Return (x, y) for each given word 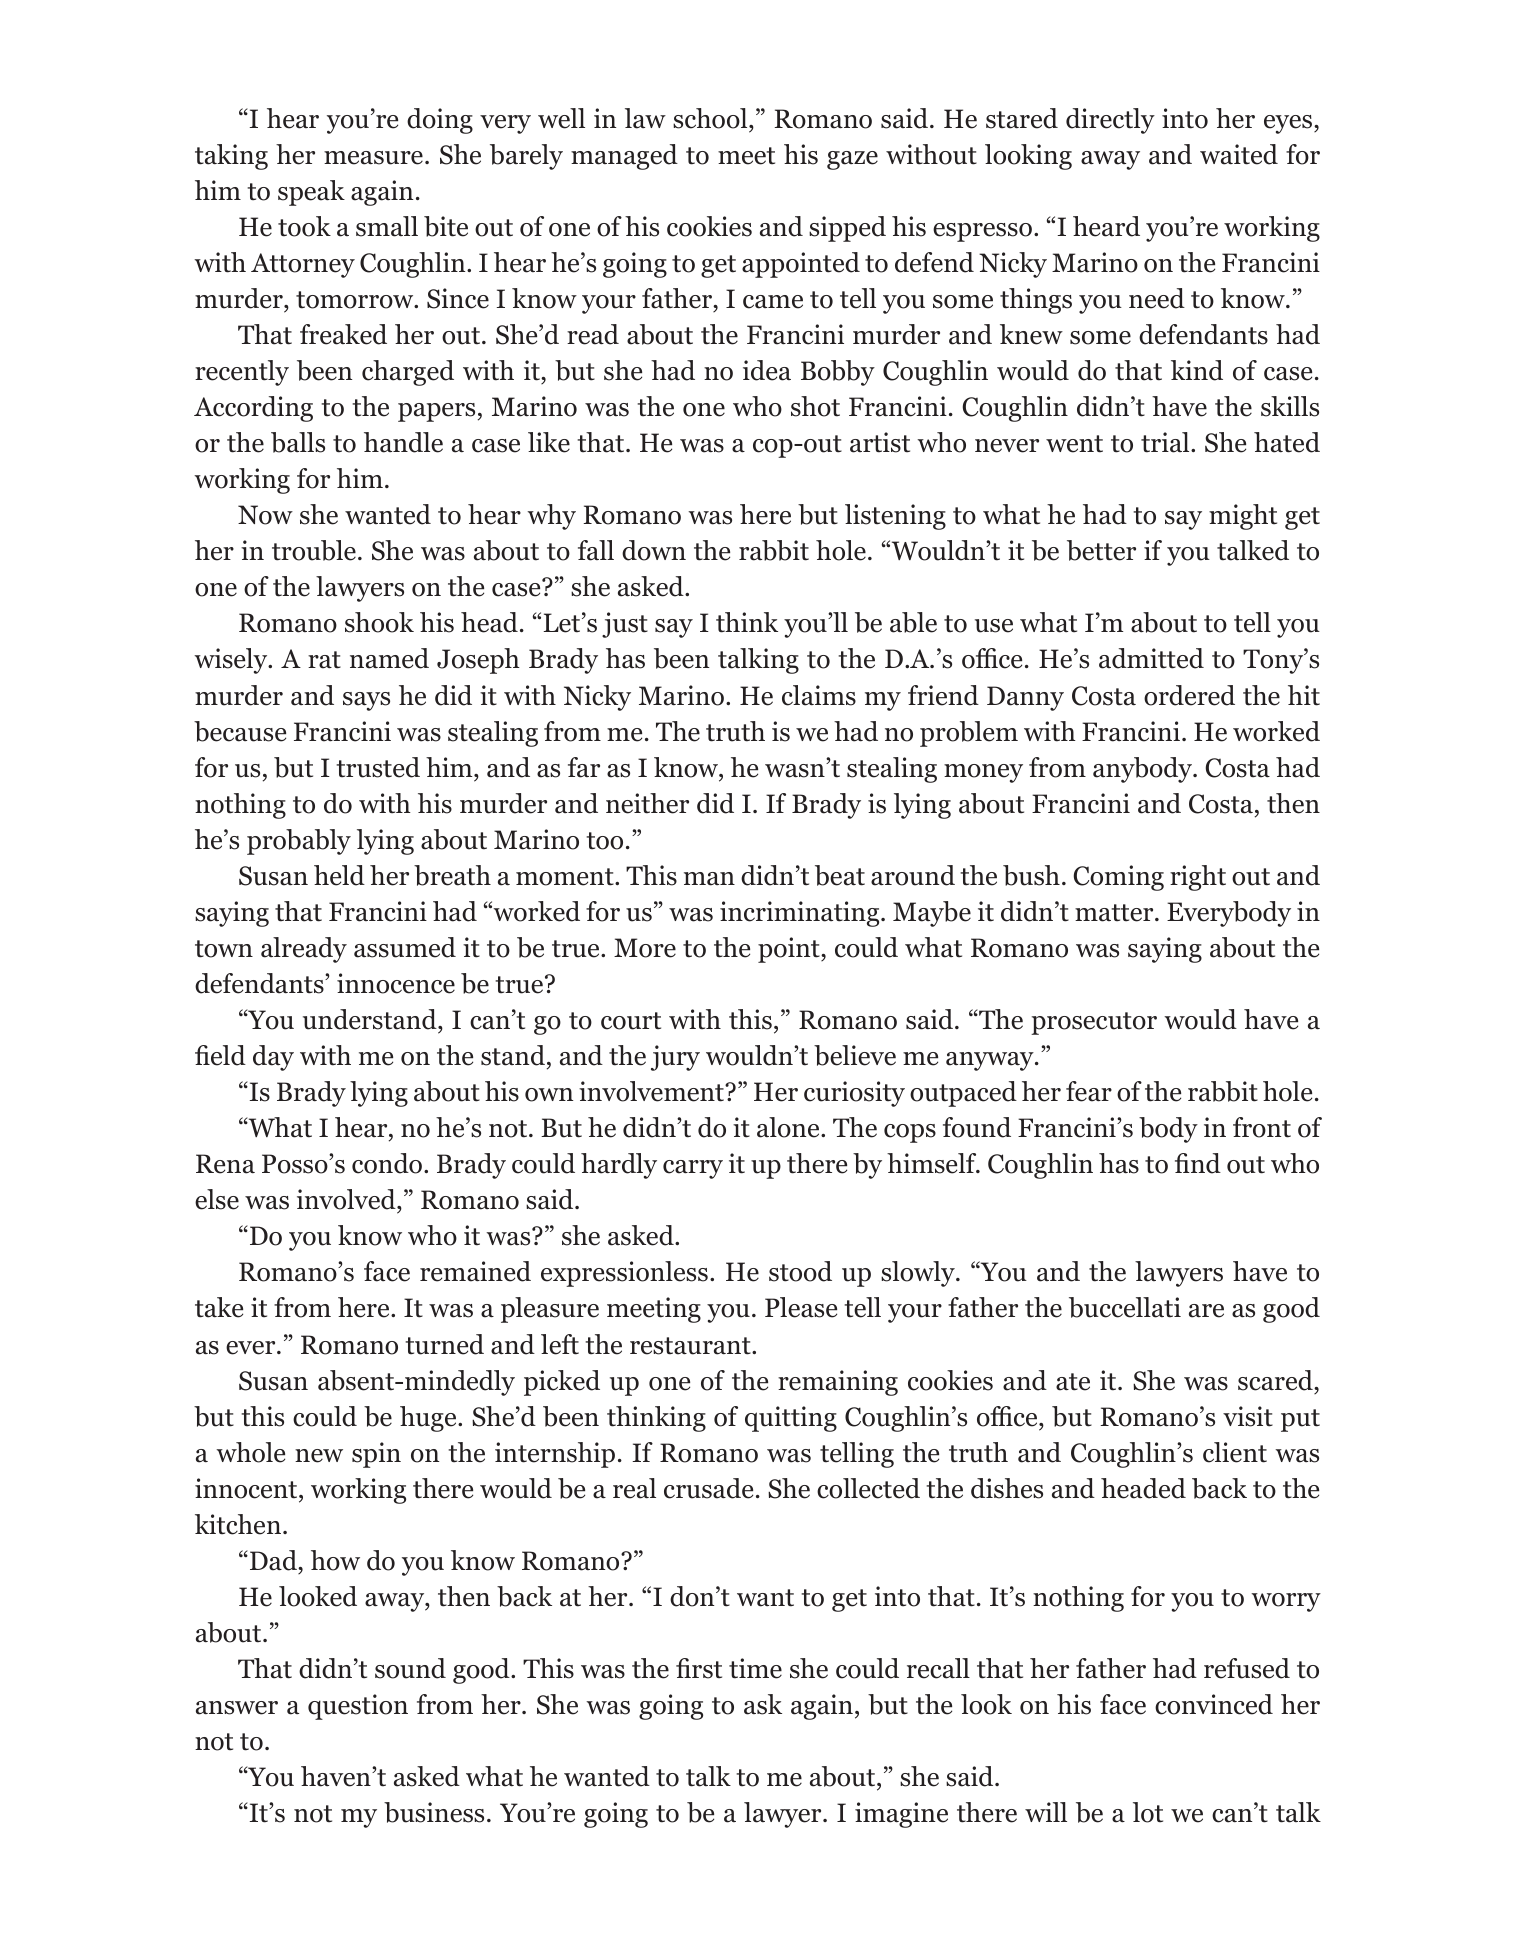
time (755, 1668)
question (358, 1707)
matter (1115, 913)
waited (1239, 154)
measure (373, 158)
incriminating (801, 914)
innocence (396, 983)
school (711, 118)
